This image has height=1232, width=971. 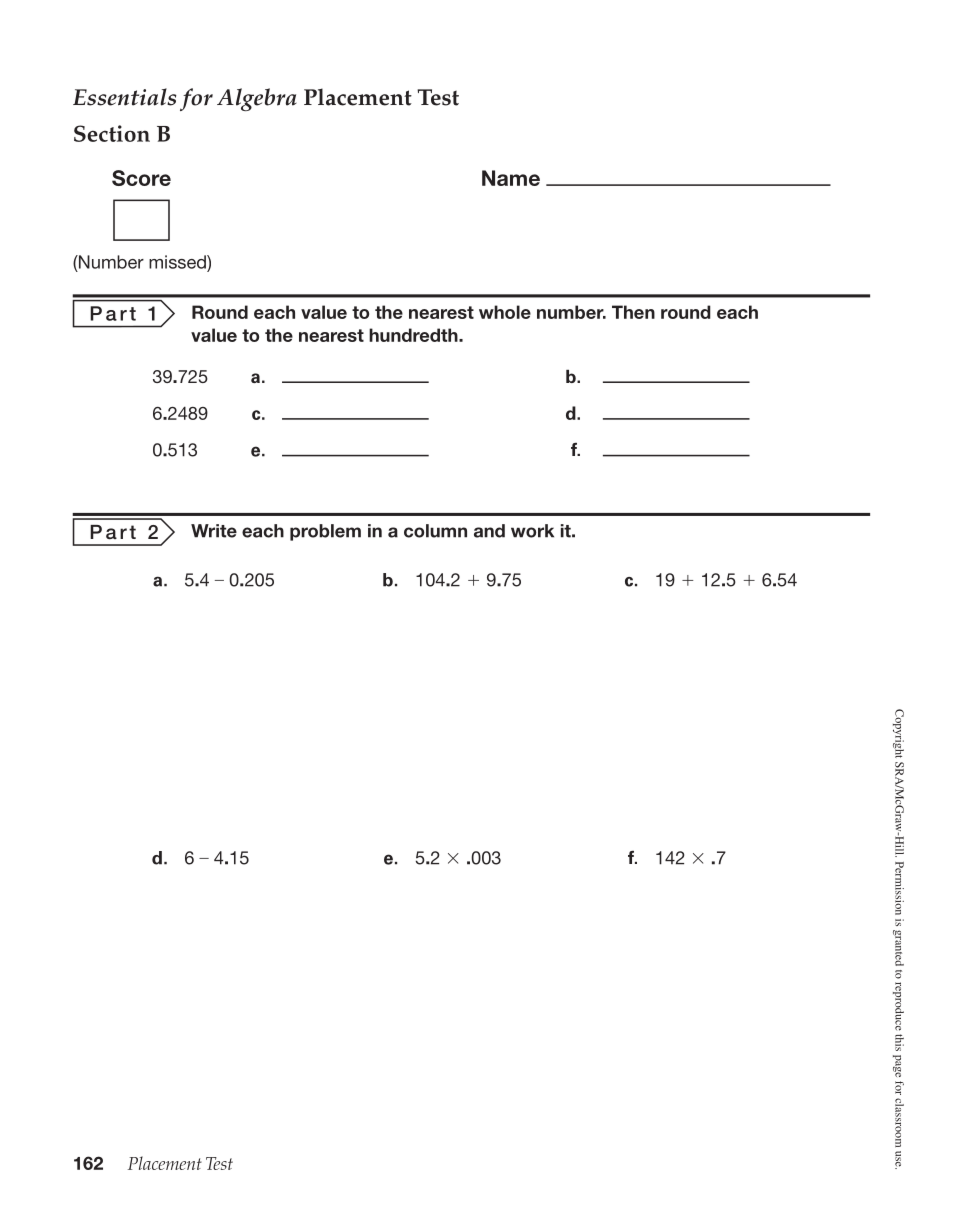 I want to click on and, so click(x=489, y=531).
